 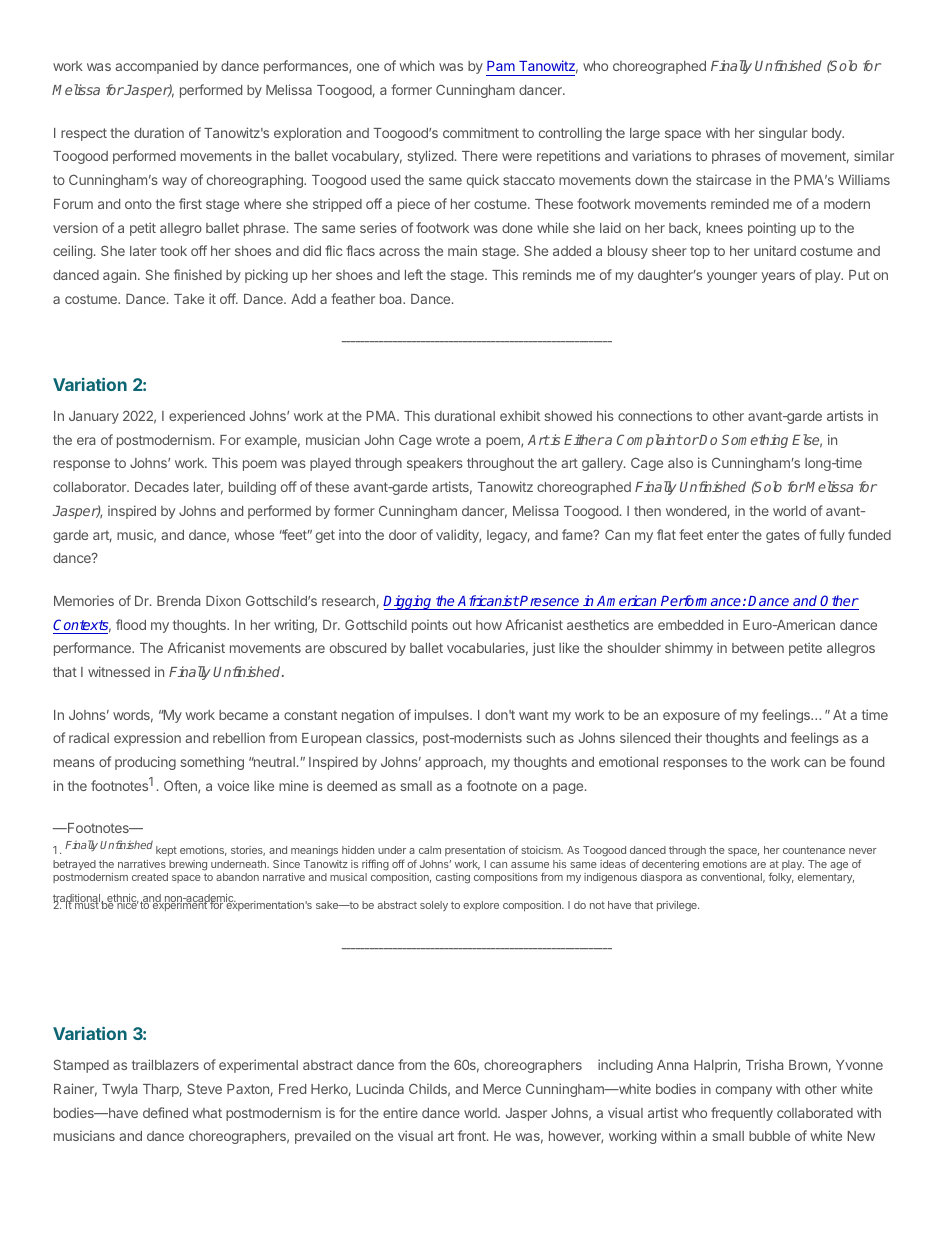 What do you see at coordinates (165, 1112) in the document?
I see `defined` at bounding box center [165, 1112].
